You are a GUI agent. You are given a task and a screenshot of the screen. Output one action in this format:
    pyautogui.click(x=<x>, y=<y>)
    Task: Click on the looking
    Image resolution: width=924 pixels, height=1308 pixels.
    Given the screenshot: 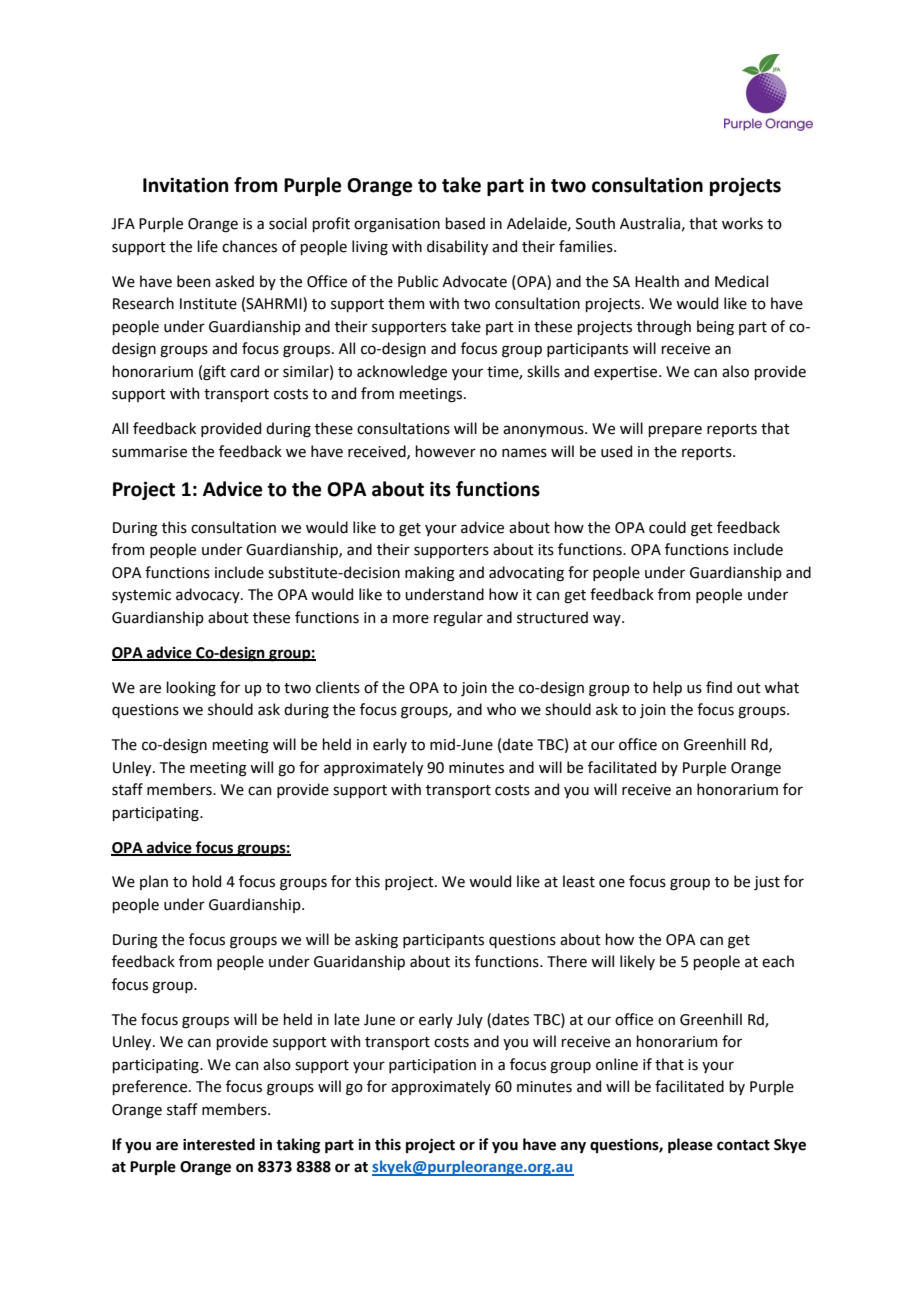 What is the action you would take?
    pyautogui.click(x=191, y=689)
